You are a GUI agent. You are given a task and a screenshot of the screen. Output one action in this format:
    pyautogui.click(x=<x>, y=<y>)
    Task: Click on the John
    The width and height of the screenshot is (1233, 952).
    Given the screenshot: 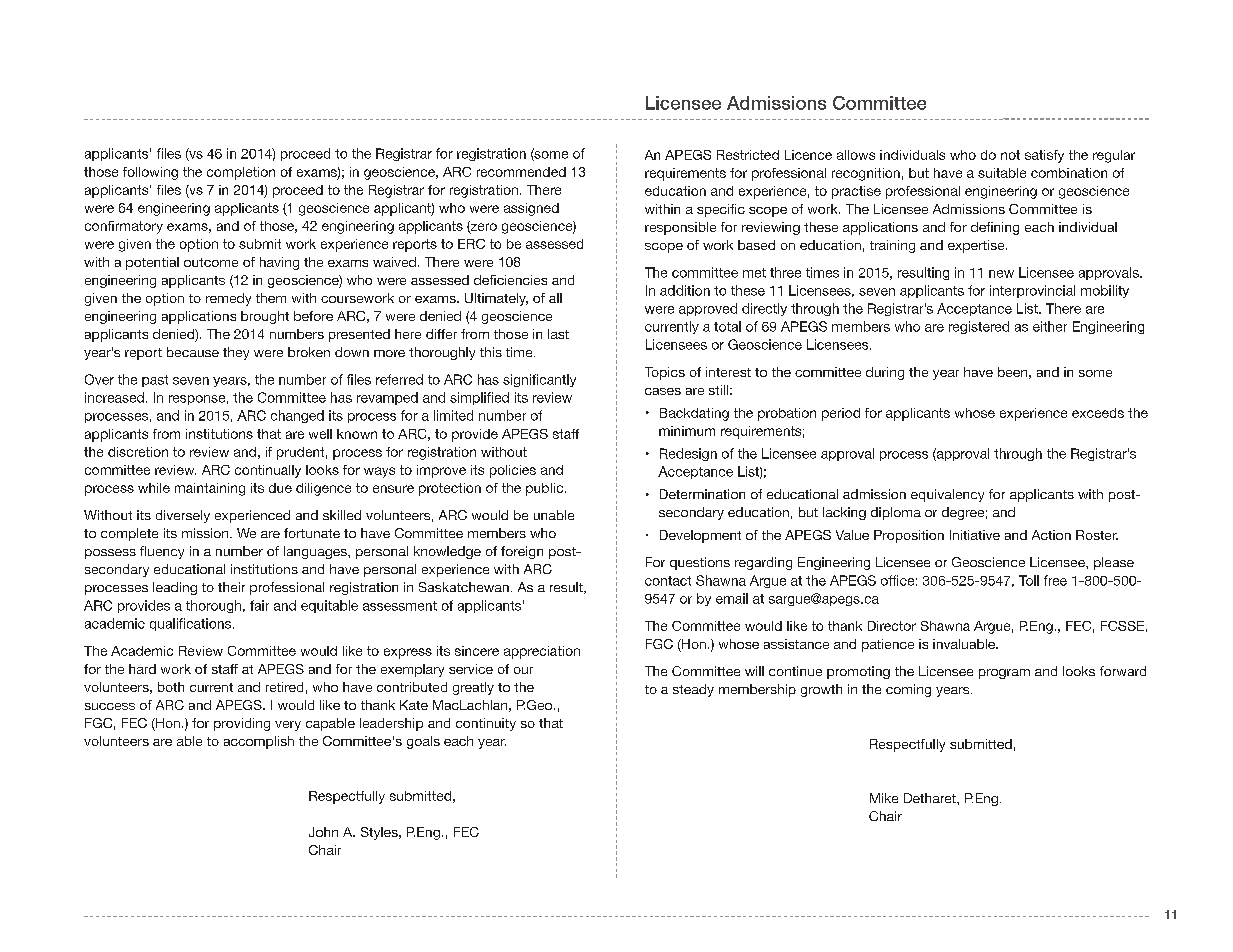 What is the action you would take?
    pyautogui.click(x=323, y=832)
